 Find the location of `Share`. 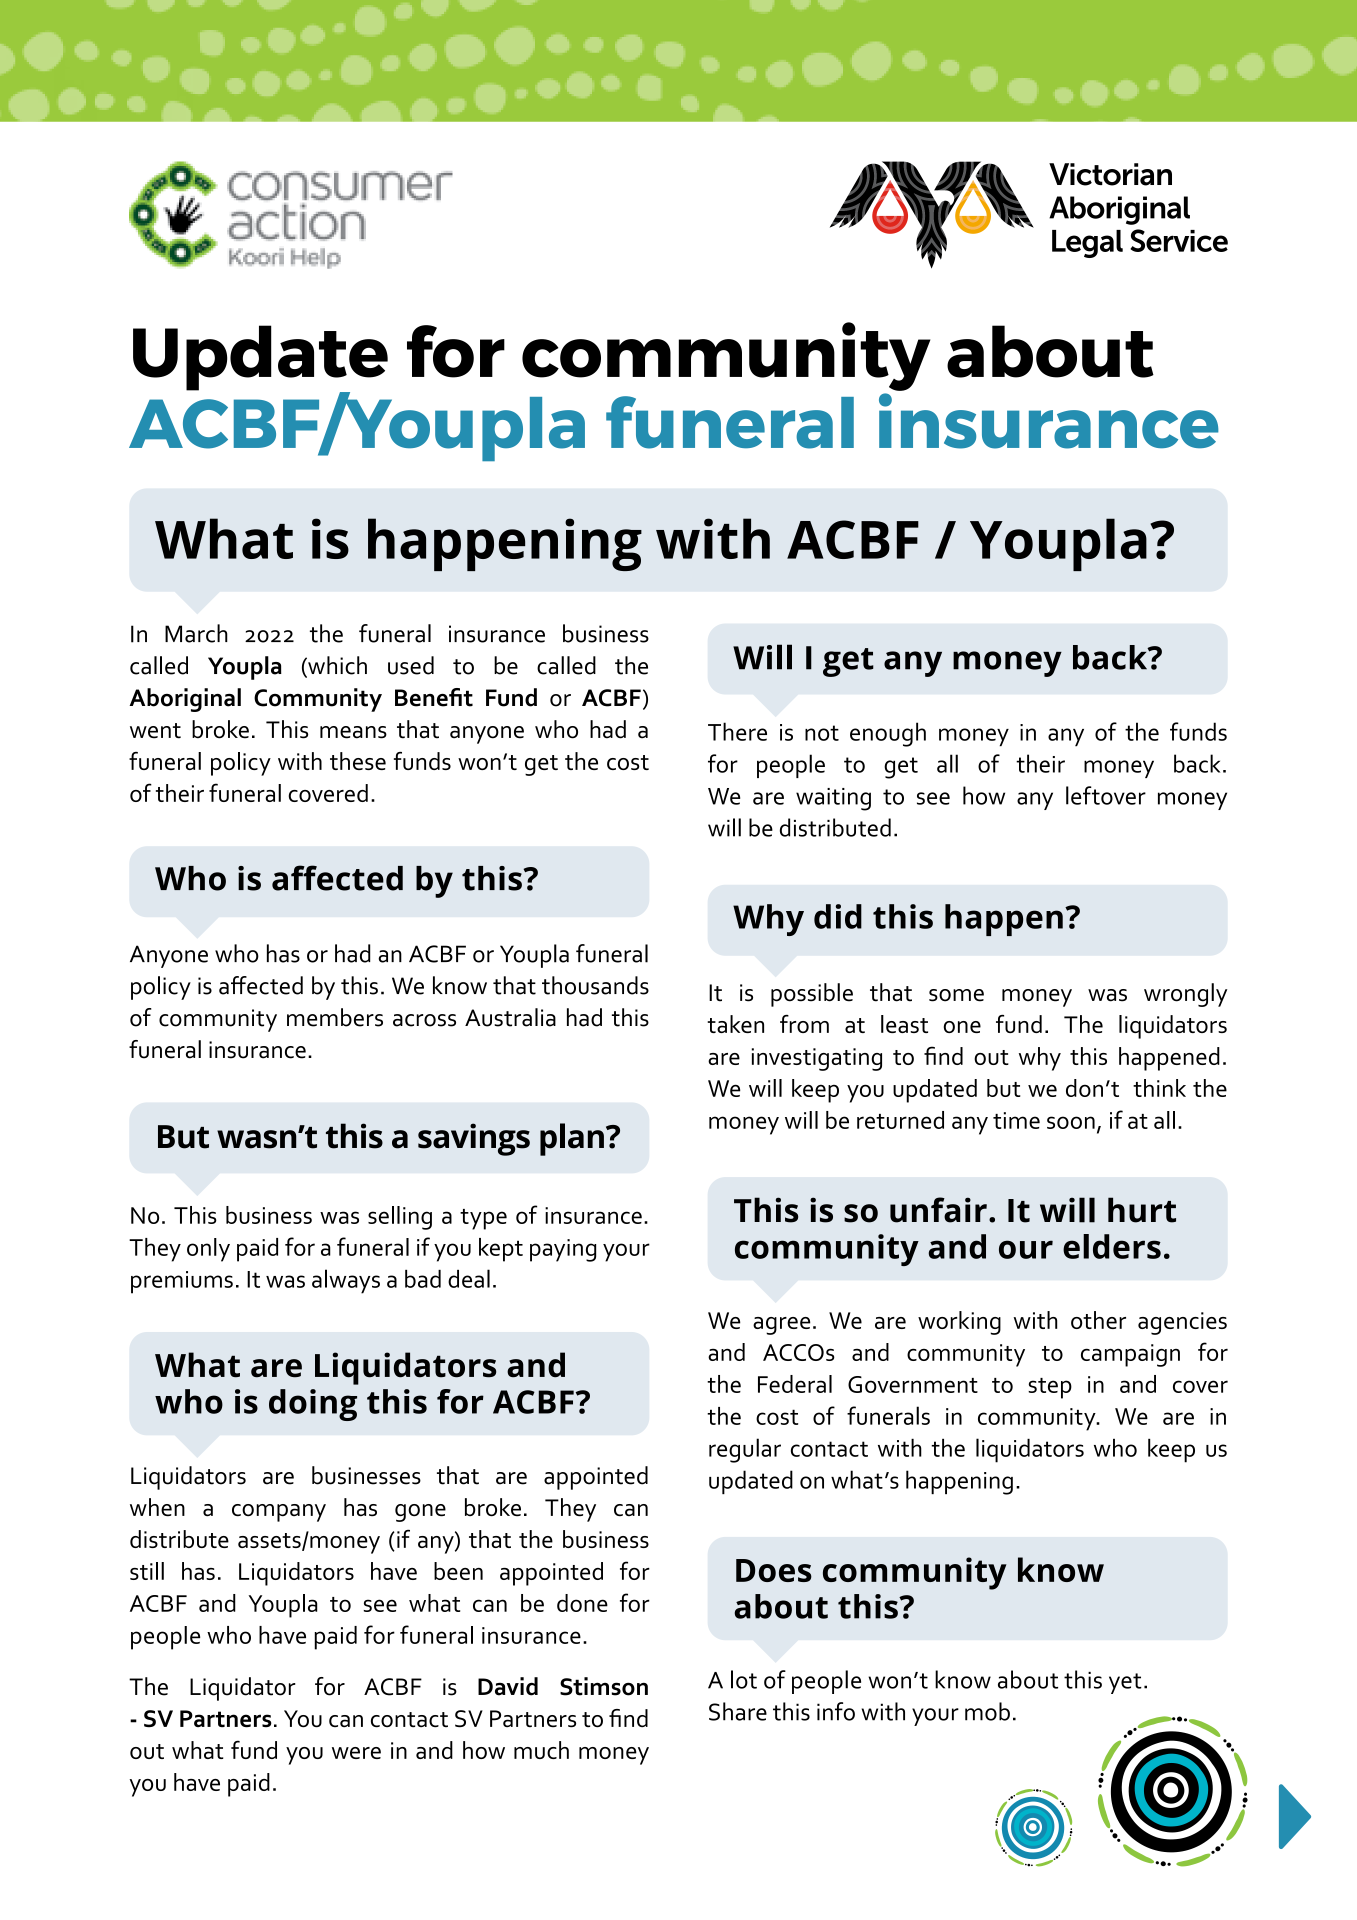

Share is located at coordinates (738, 1711).
